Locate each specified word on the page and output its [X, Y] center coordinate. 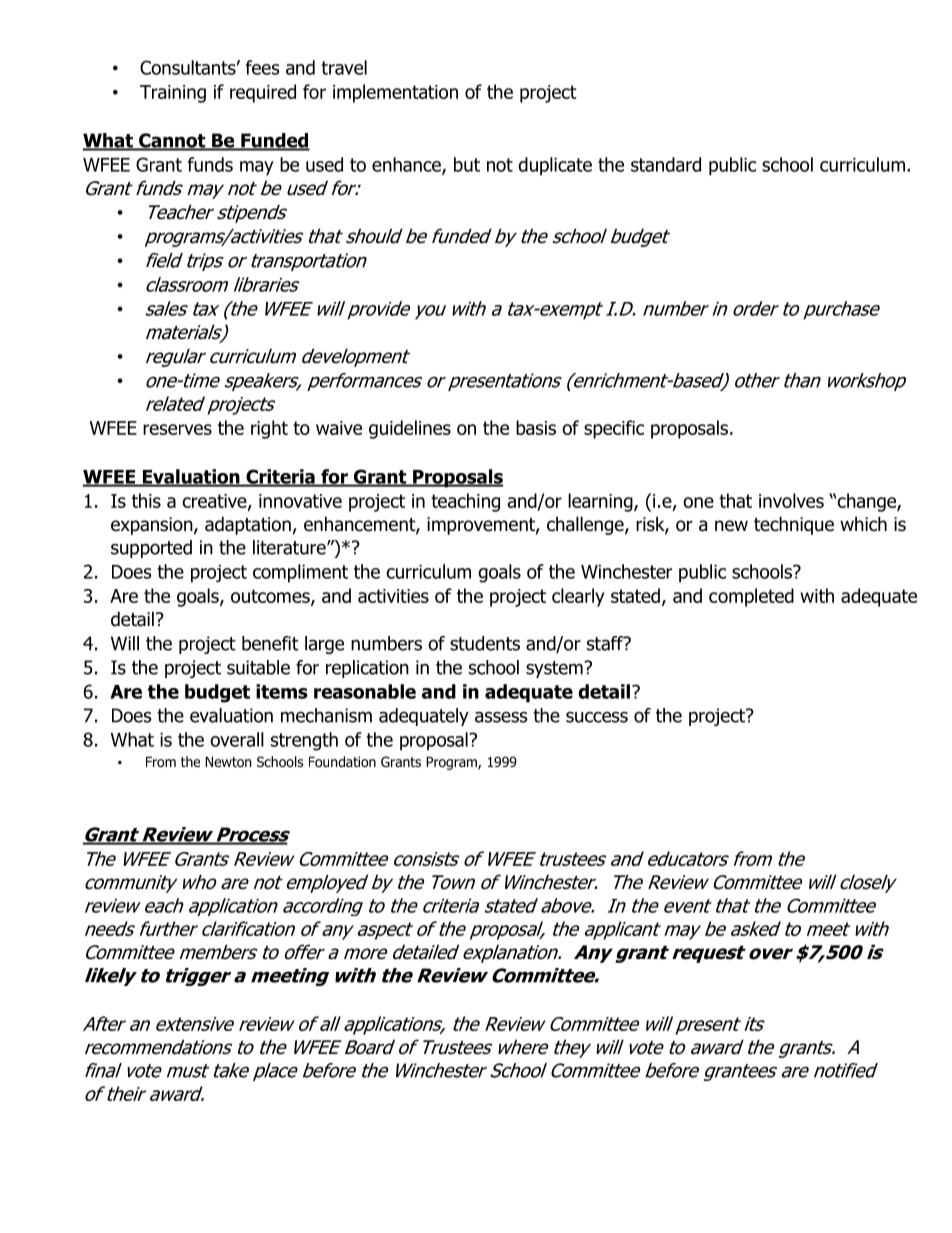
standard [666, 164]
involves [791, 500]
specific [614, 429]
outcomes [271, 597]
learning [601, 502]
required [263, 93]
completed [751, 597]
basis [536, 427]
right [269, 429]
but [467, 164]
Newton [228, 762]
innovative [300, 501]
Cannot [172, 141]
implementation [395, 93]
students [485, 643]
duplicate [555, 166]
